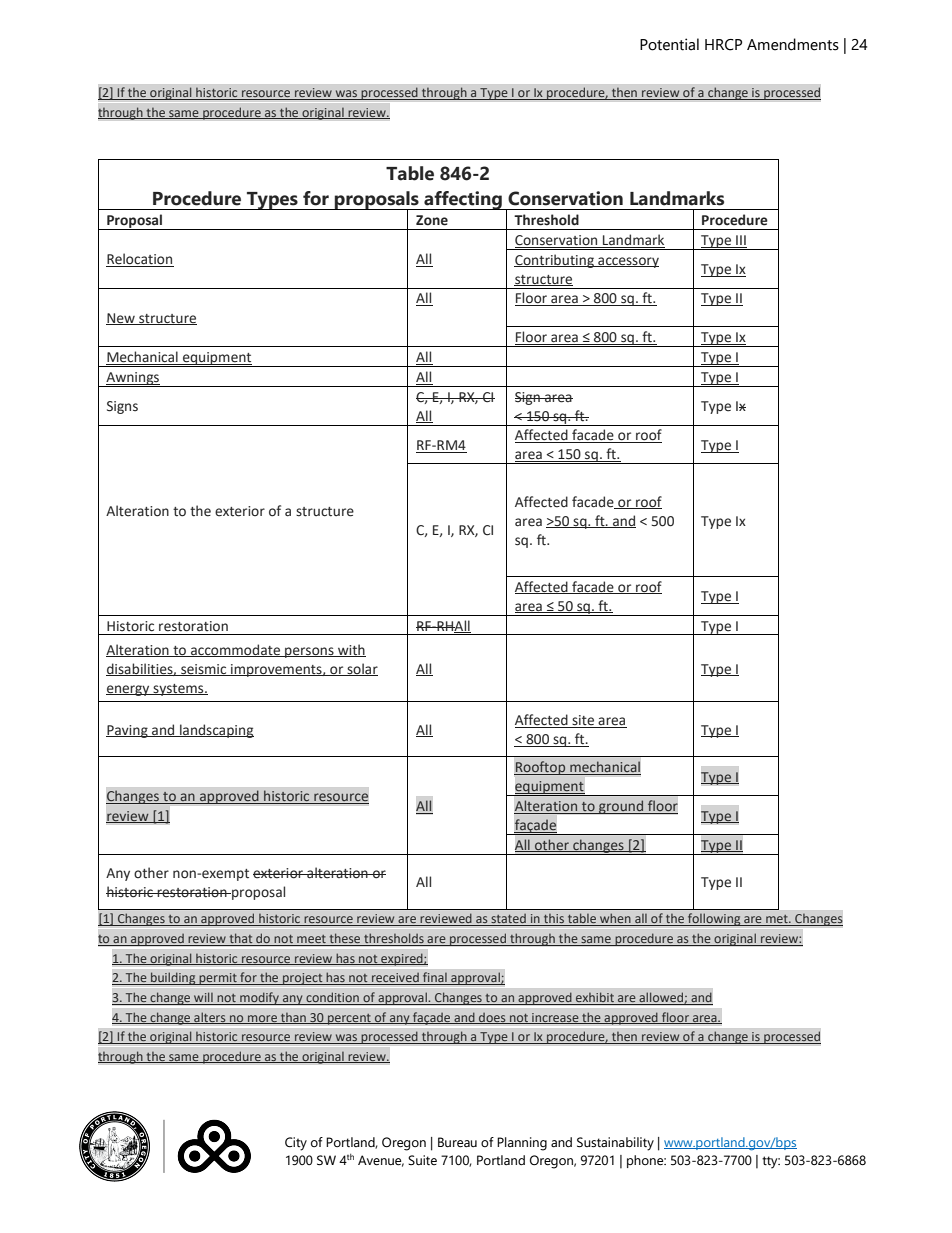 The width and height of the screenshot is (952, 1233). What do you see at coordinates (615, 1144) in the screenshot?
I see `Sustainability` at bounding box center [615, 1144].
